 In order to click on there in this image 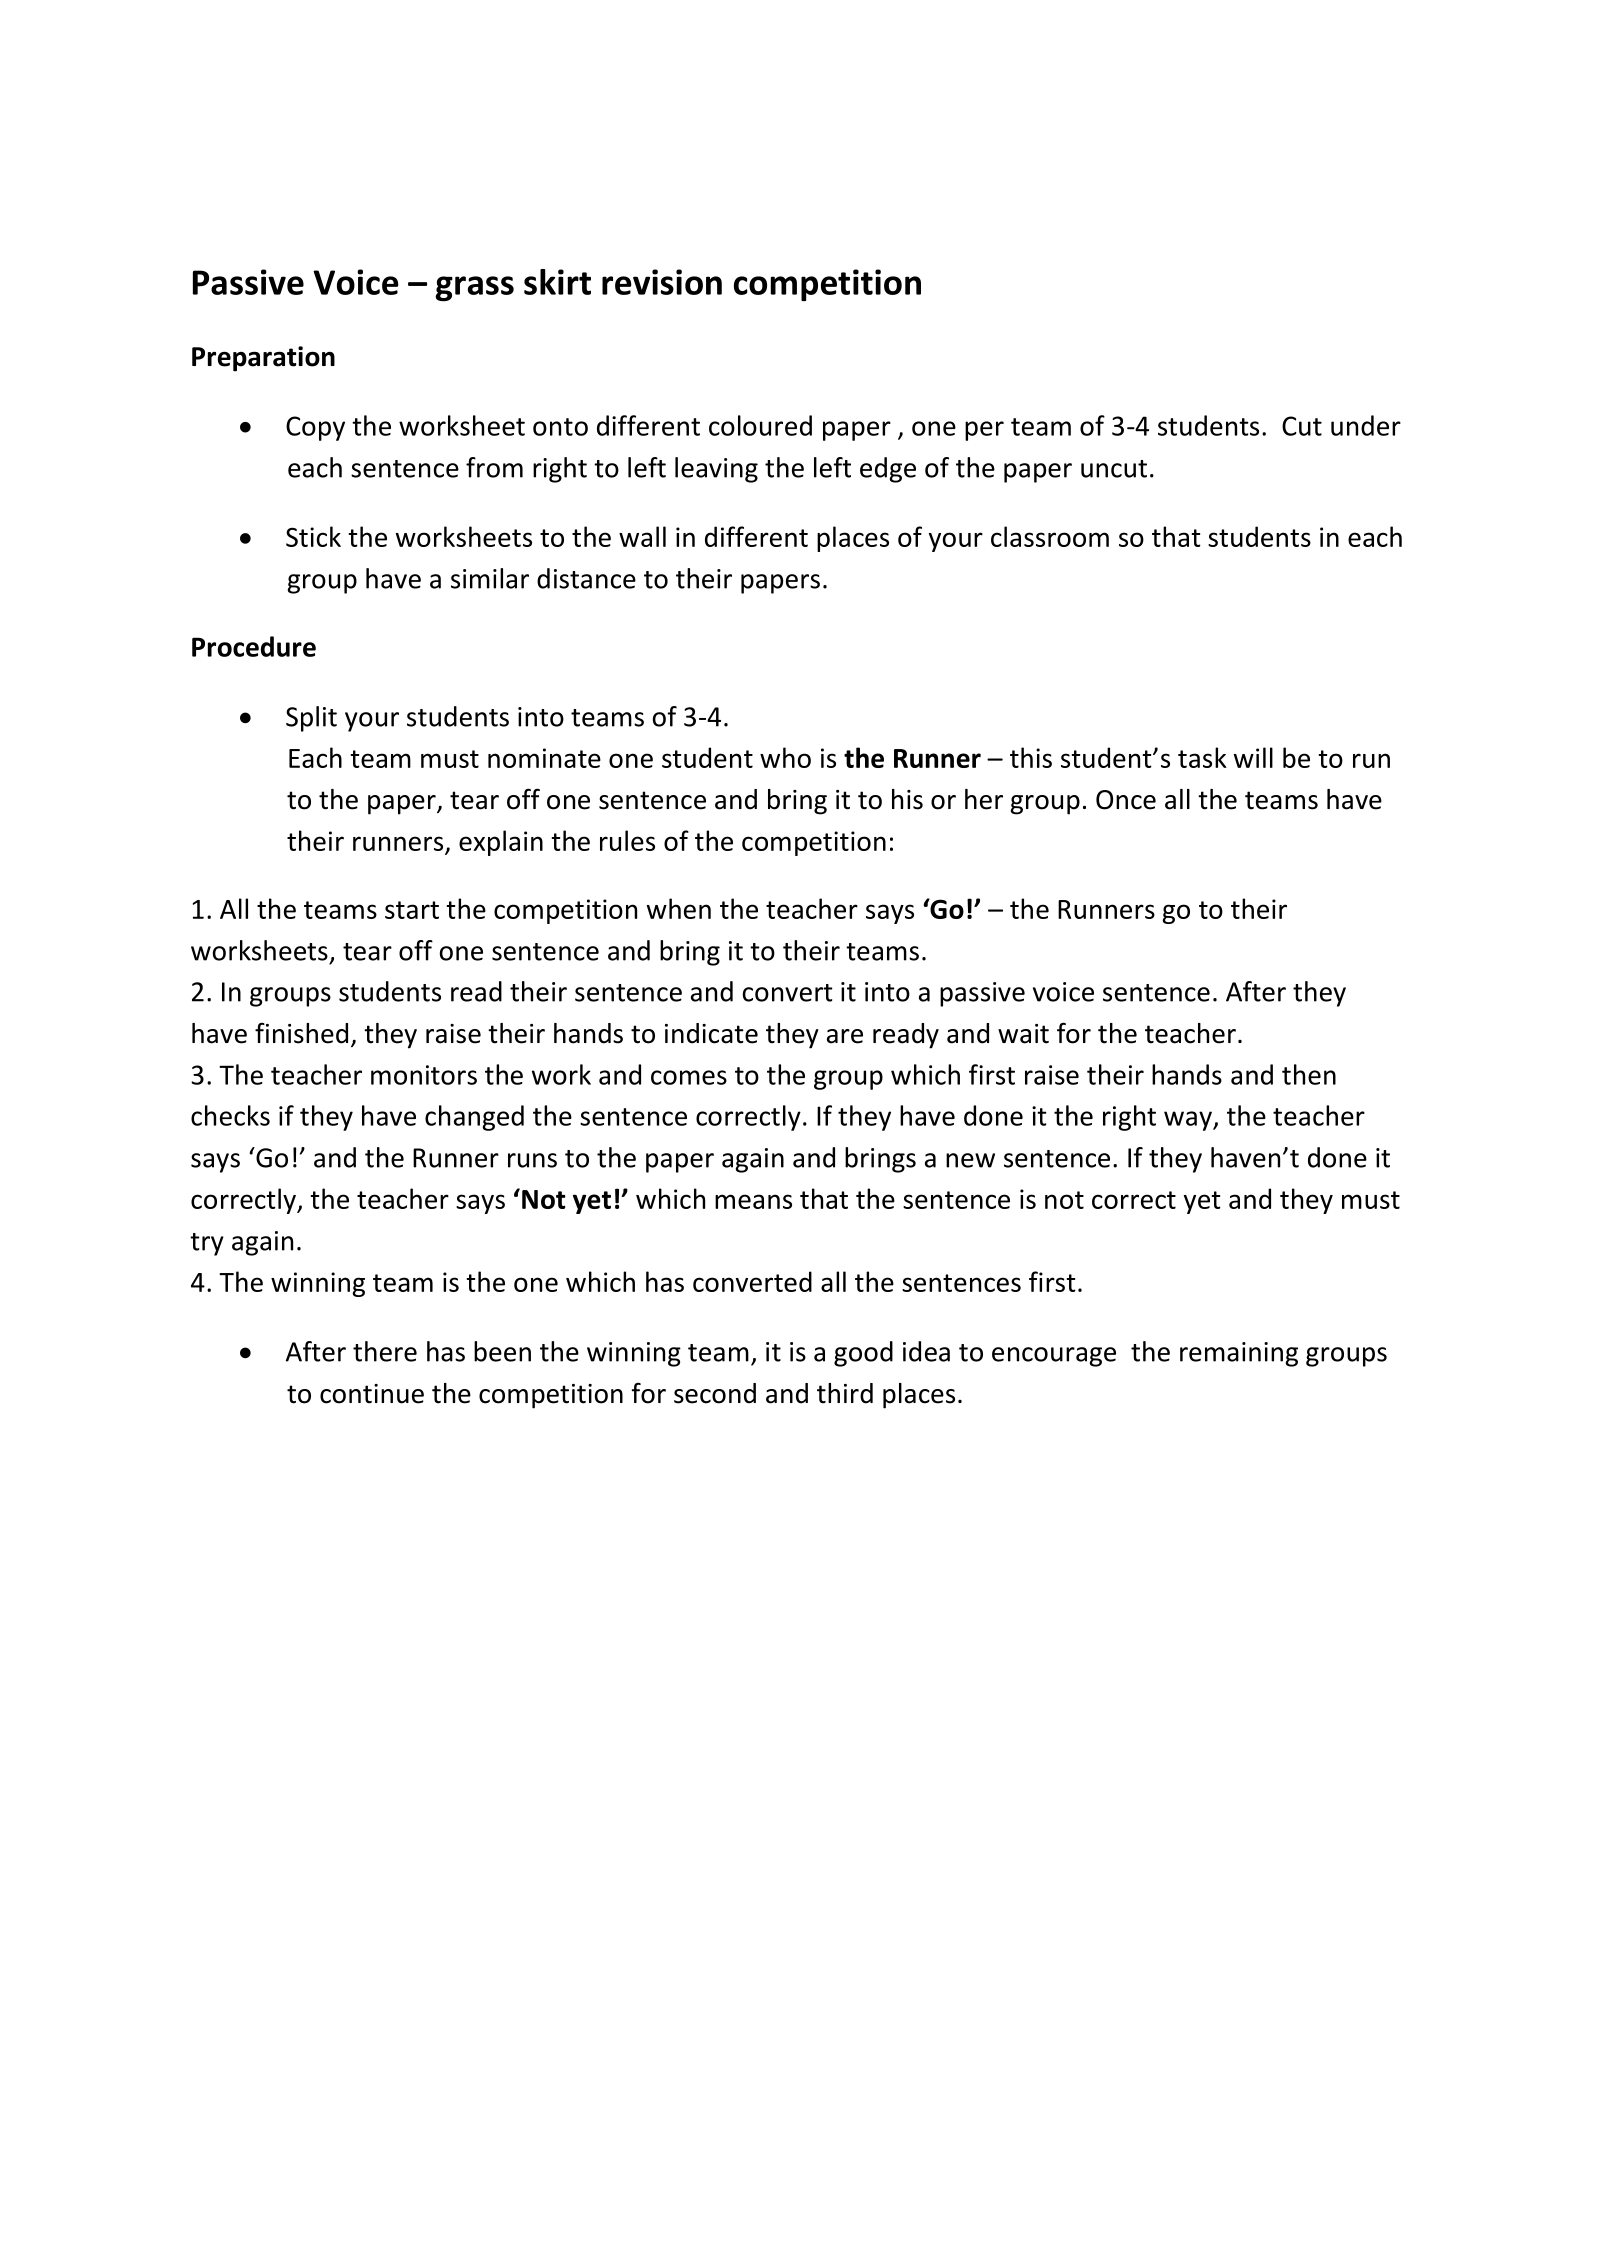, I will do `click(385, 1351)`.
